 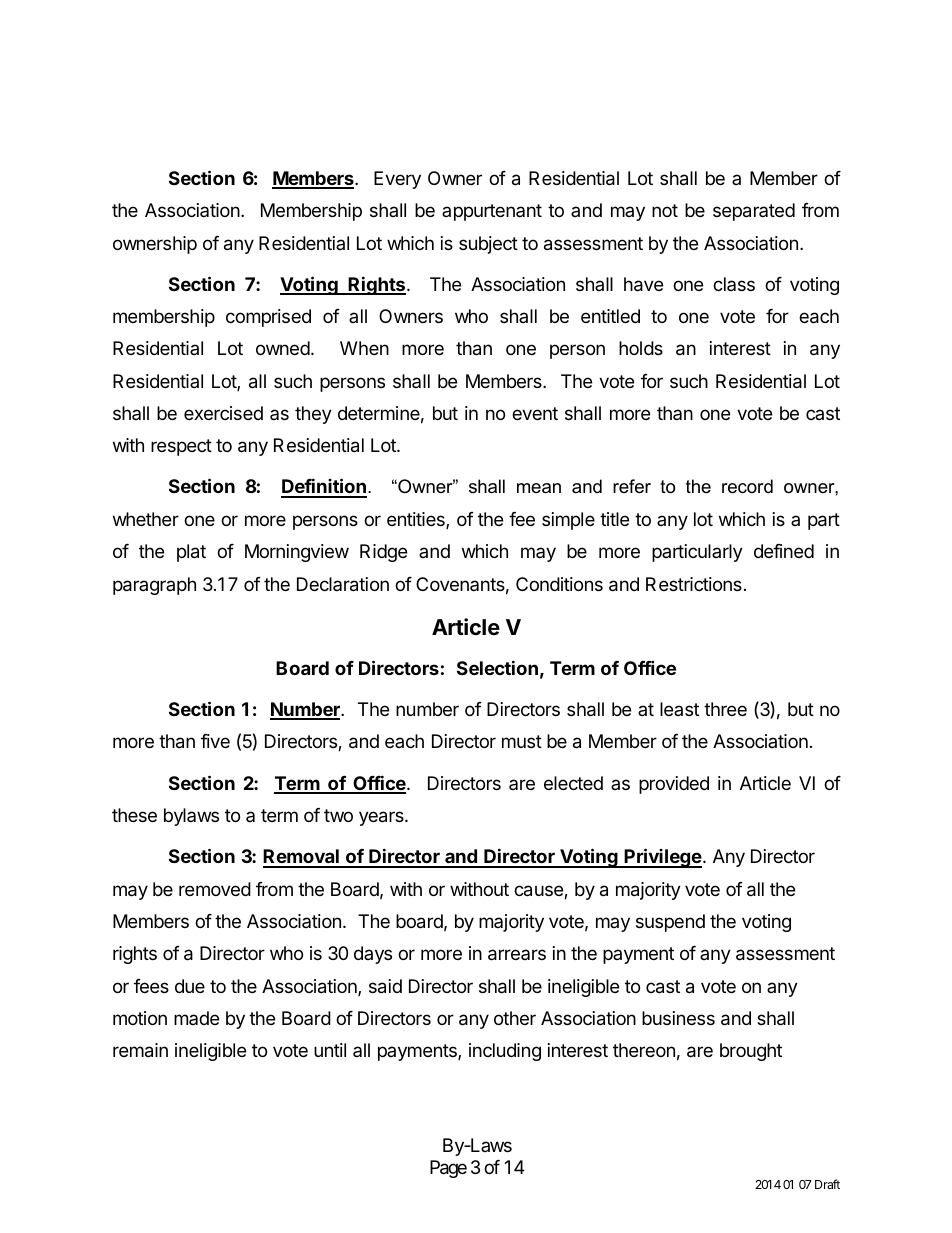 I want to click on remain, so click(x=140, y=1050).
